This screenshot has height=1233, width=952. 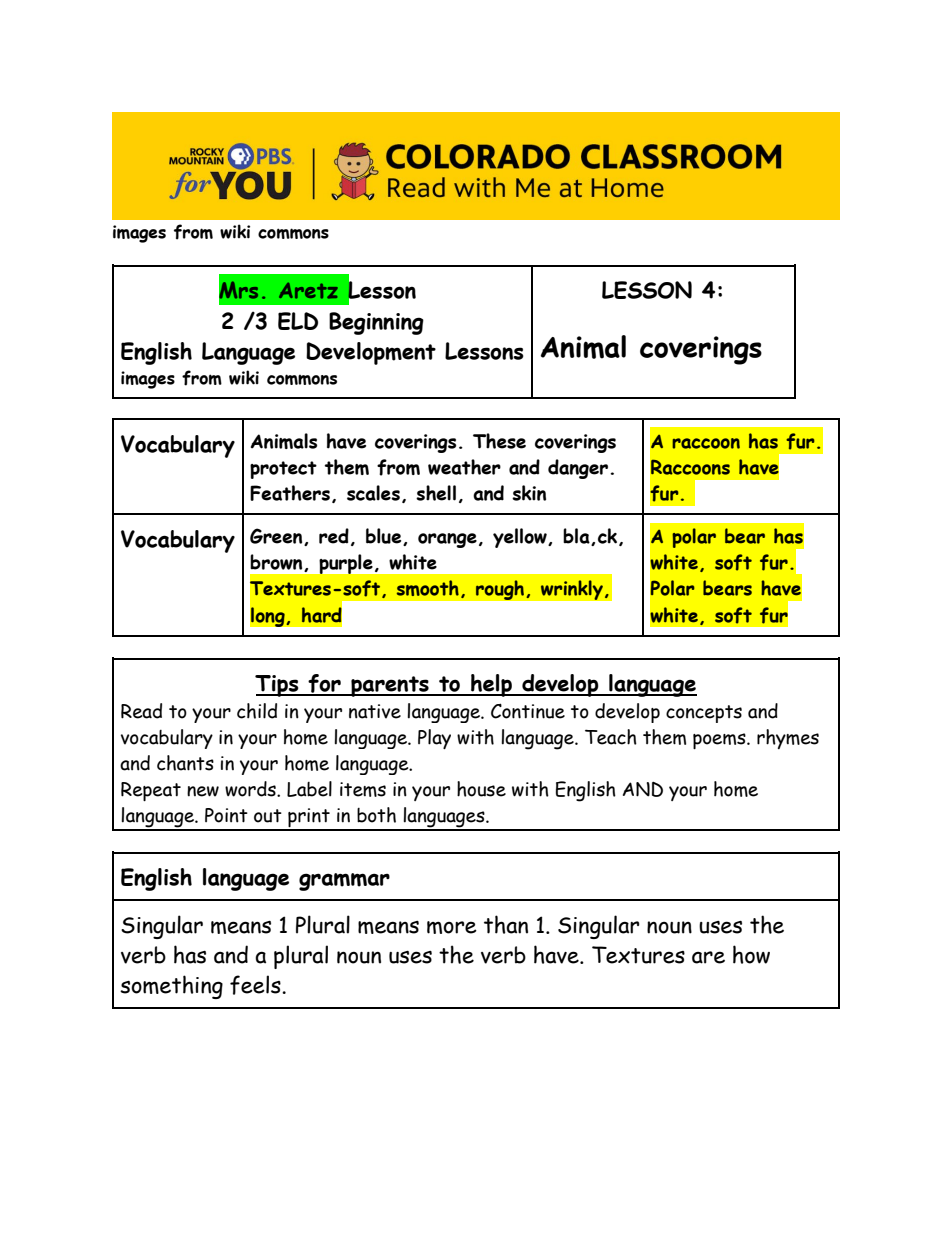 What do you see at coordinates (452, 927) in the screenshot?
I see `more` at bounding box center [452, 927].
